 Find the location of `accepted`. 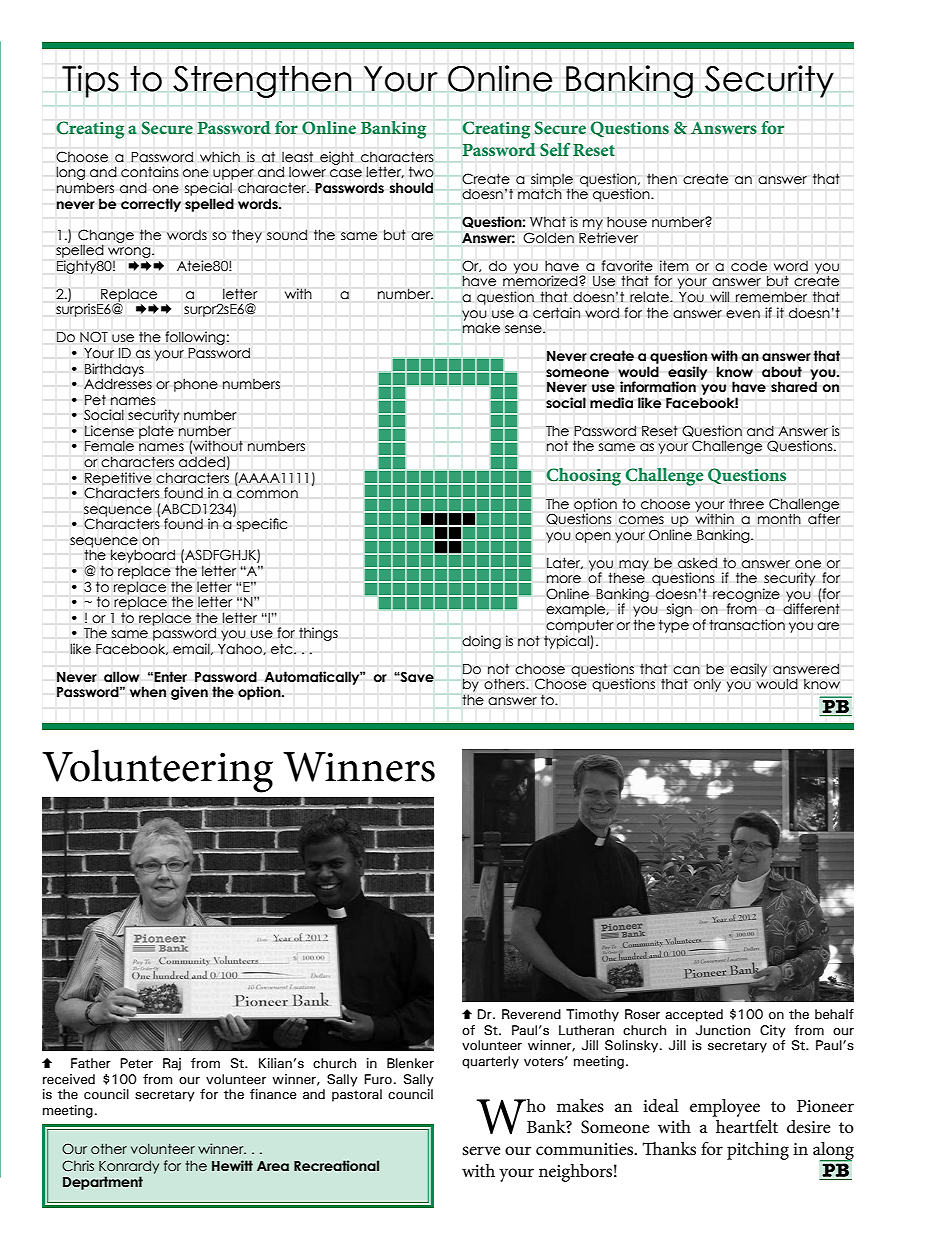

accepted is located at coordinates (694, 1015).
